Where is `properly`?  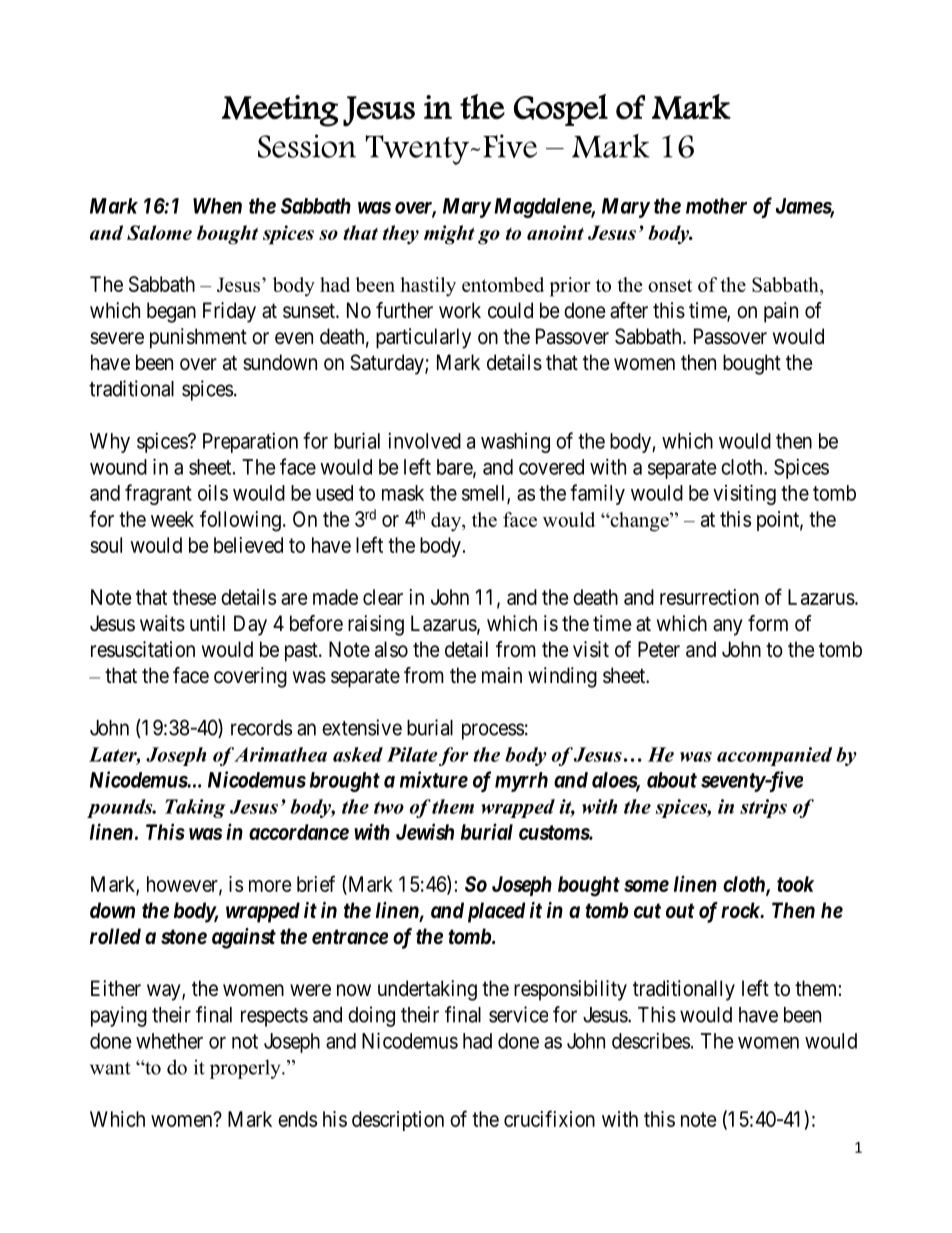
properly is located at coordinates (246, 1069).
